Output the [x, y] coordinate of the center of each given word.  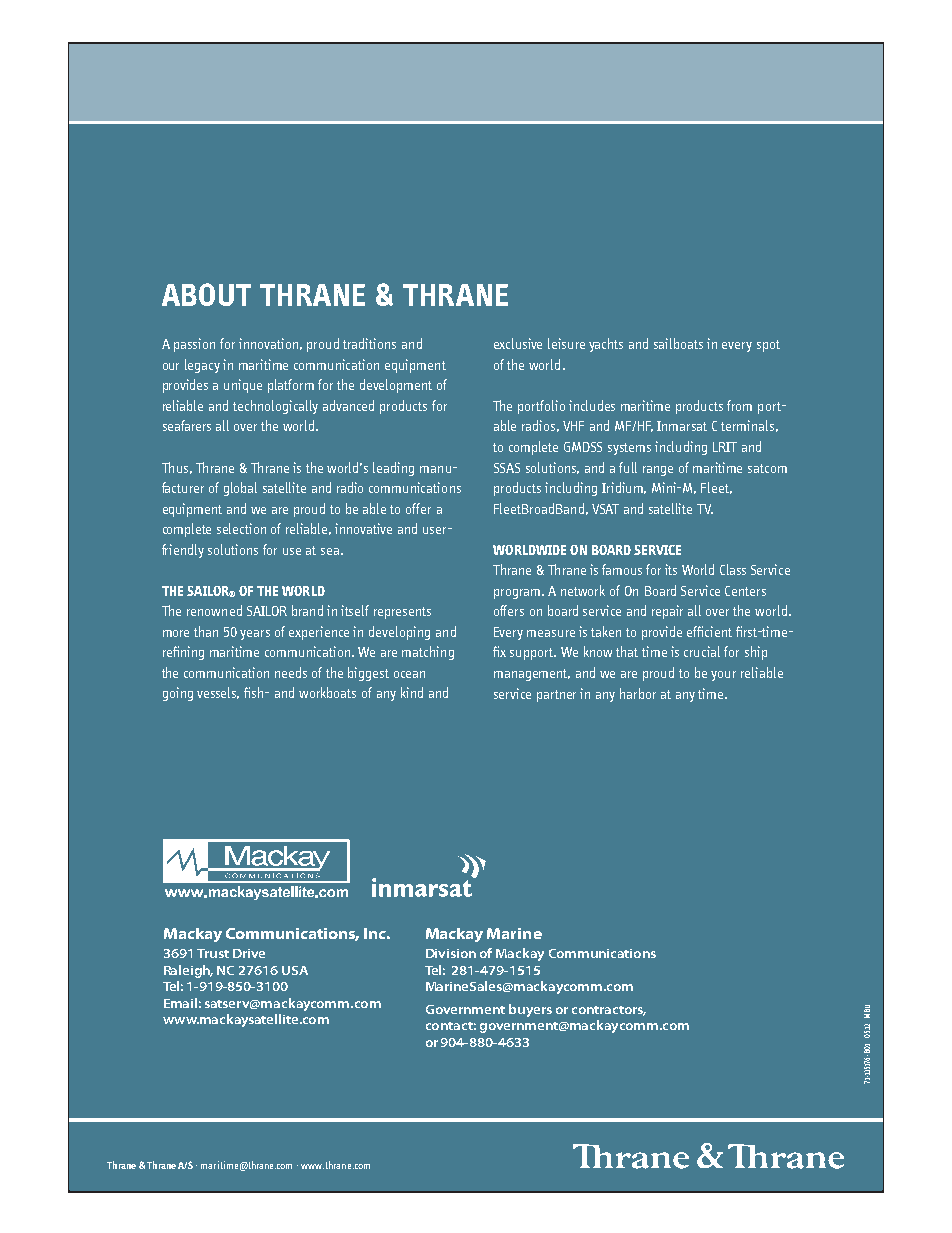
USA [295, 970]
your [723, 676]
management [532, 675]
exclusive [518, 343]
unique [243, 386]
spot [768, 346]
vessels [218, 693]
